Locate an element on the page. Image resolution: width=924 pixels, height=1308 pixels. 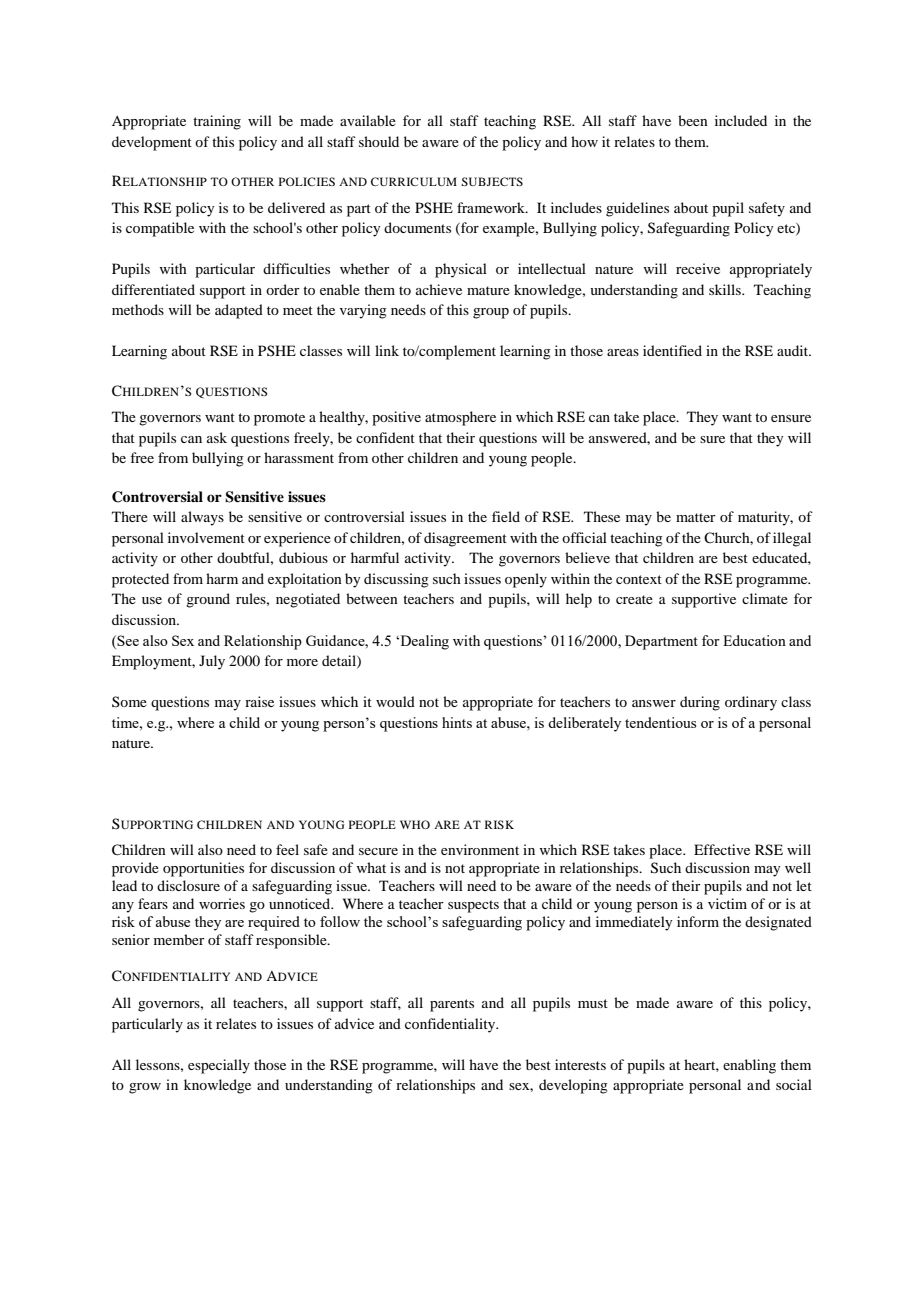
during is located at coordinates (700, 703).
